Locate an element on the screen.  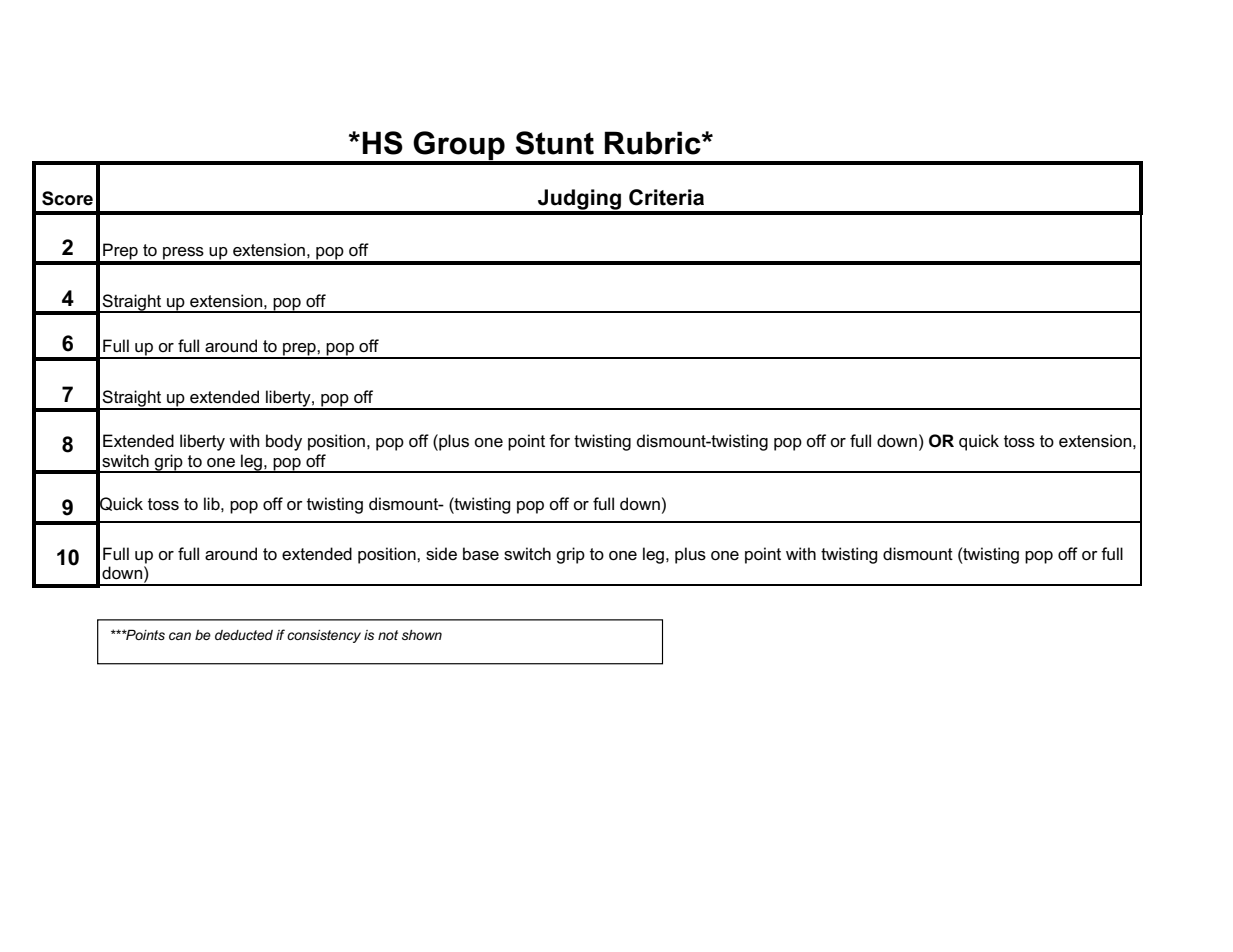
for is located at coordinates (559, 440).
